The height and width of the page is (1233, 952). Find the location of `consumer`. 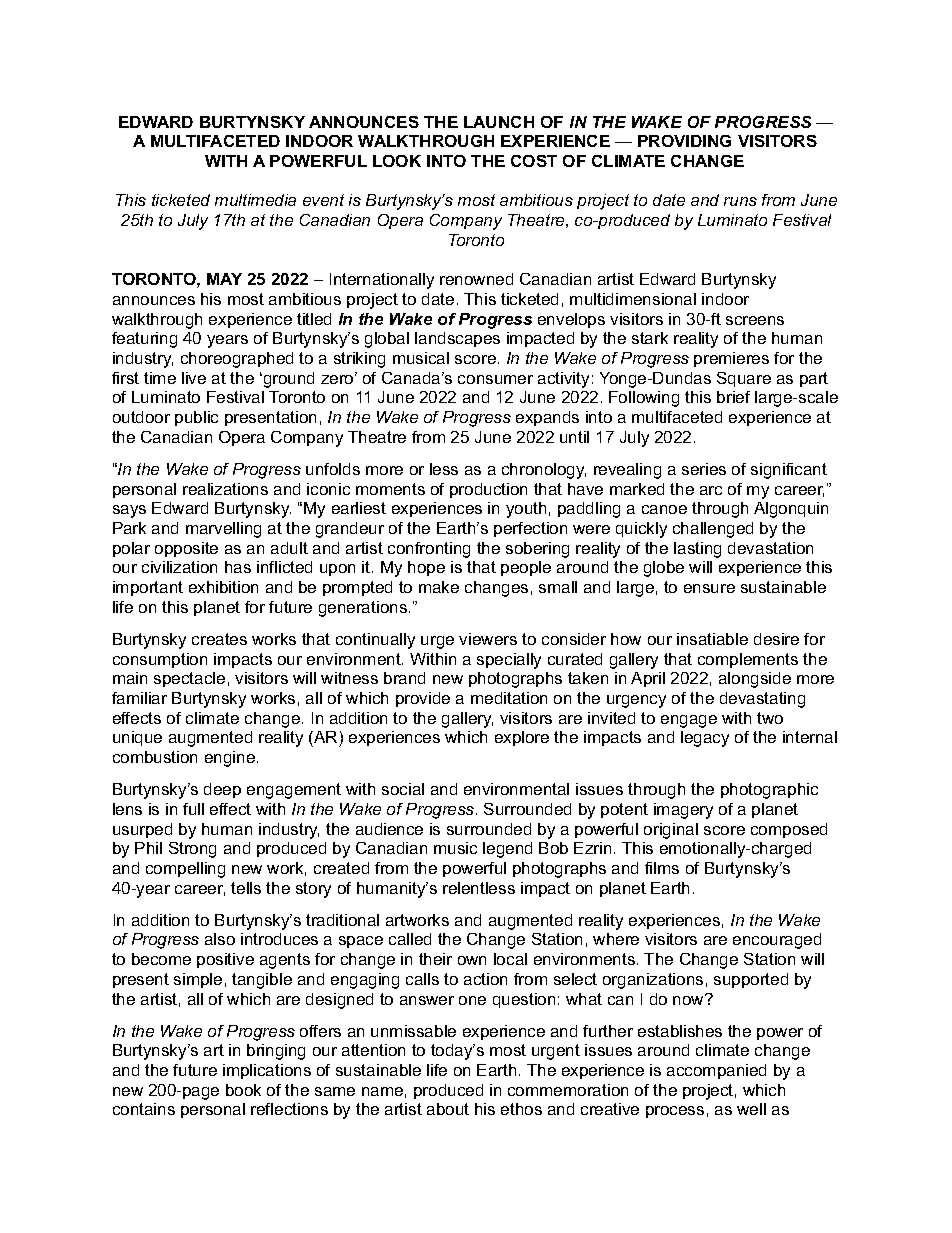

consumer is located at coordinates (495, 379).
